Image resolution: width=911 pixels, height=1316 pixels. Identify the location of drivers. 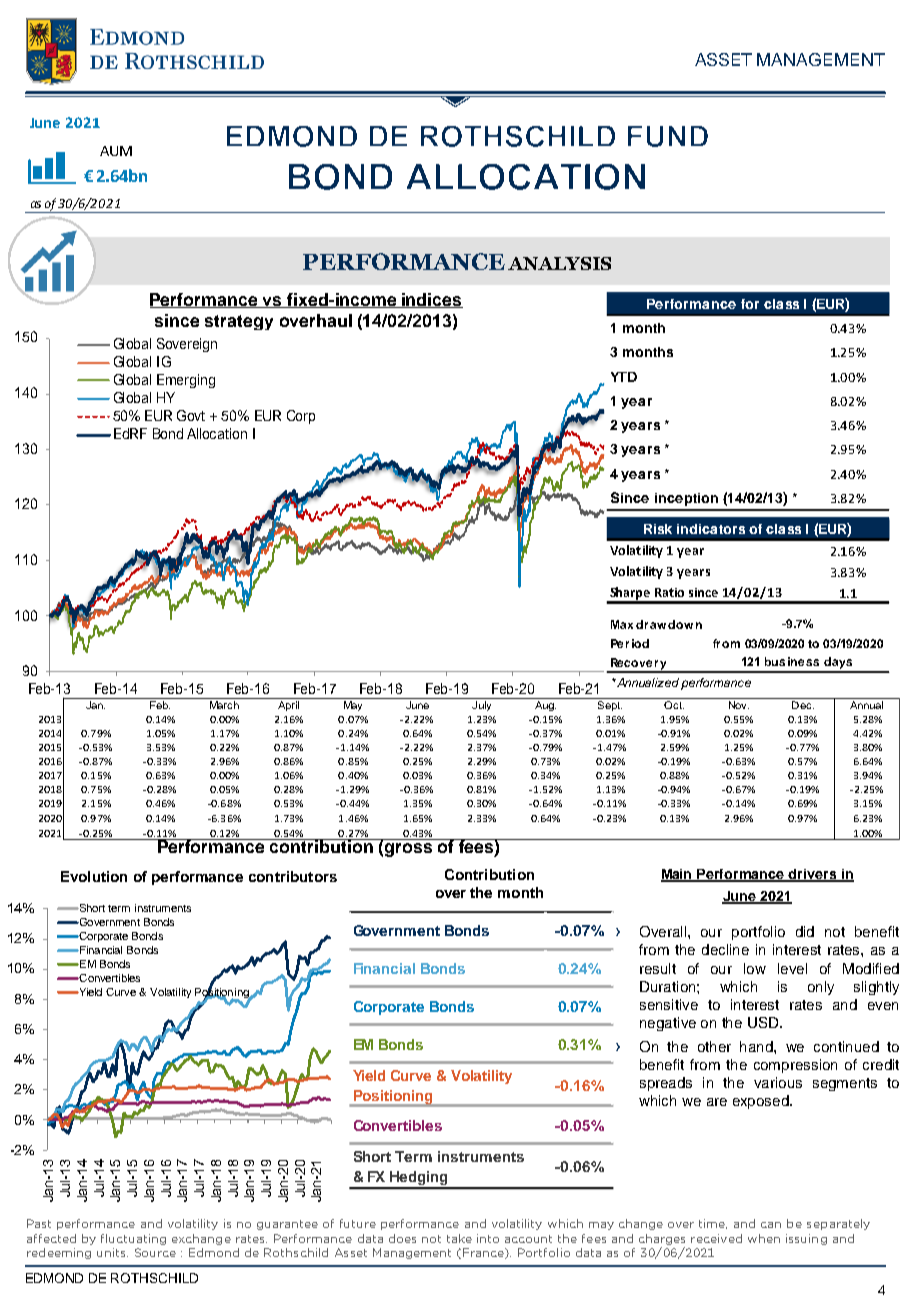
(813, 875).
